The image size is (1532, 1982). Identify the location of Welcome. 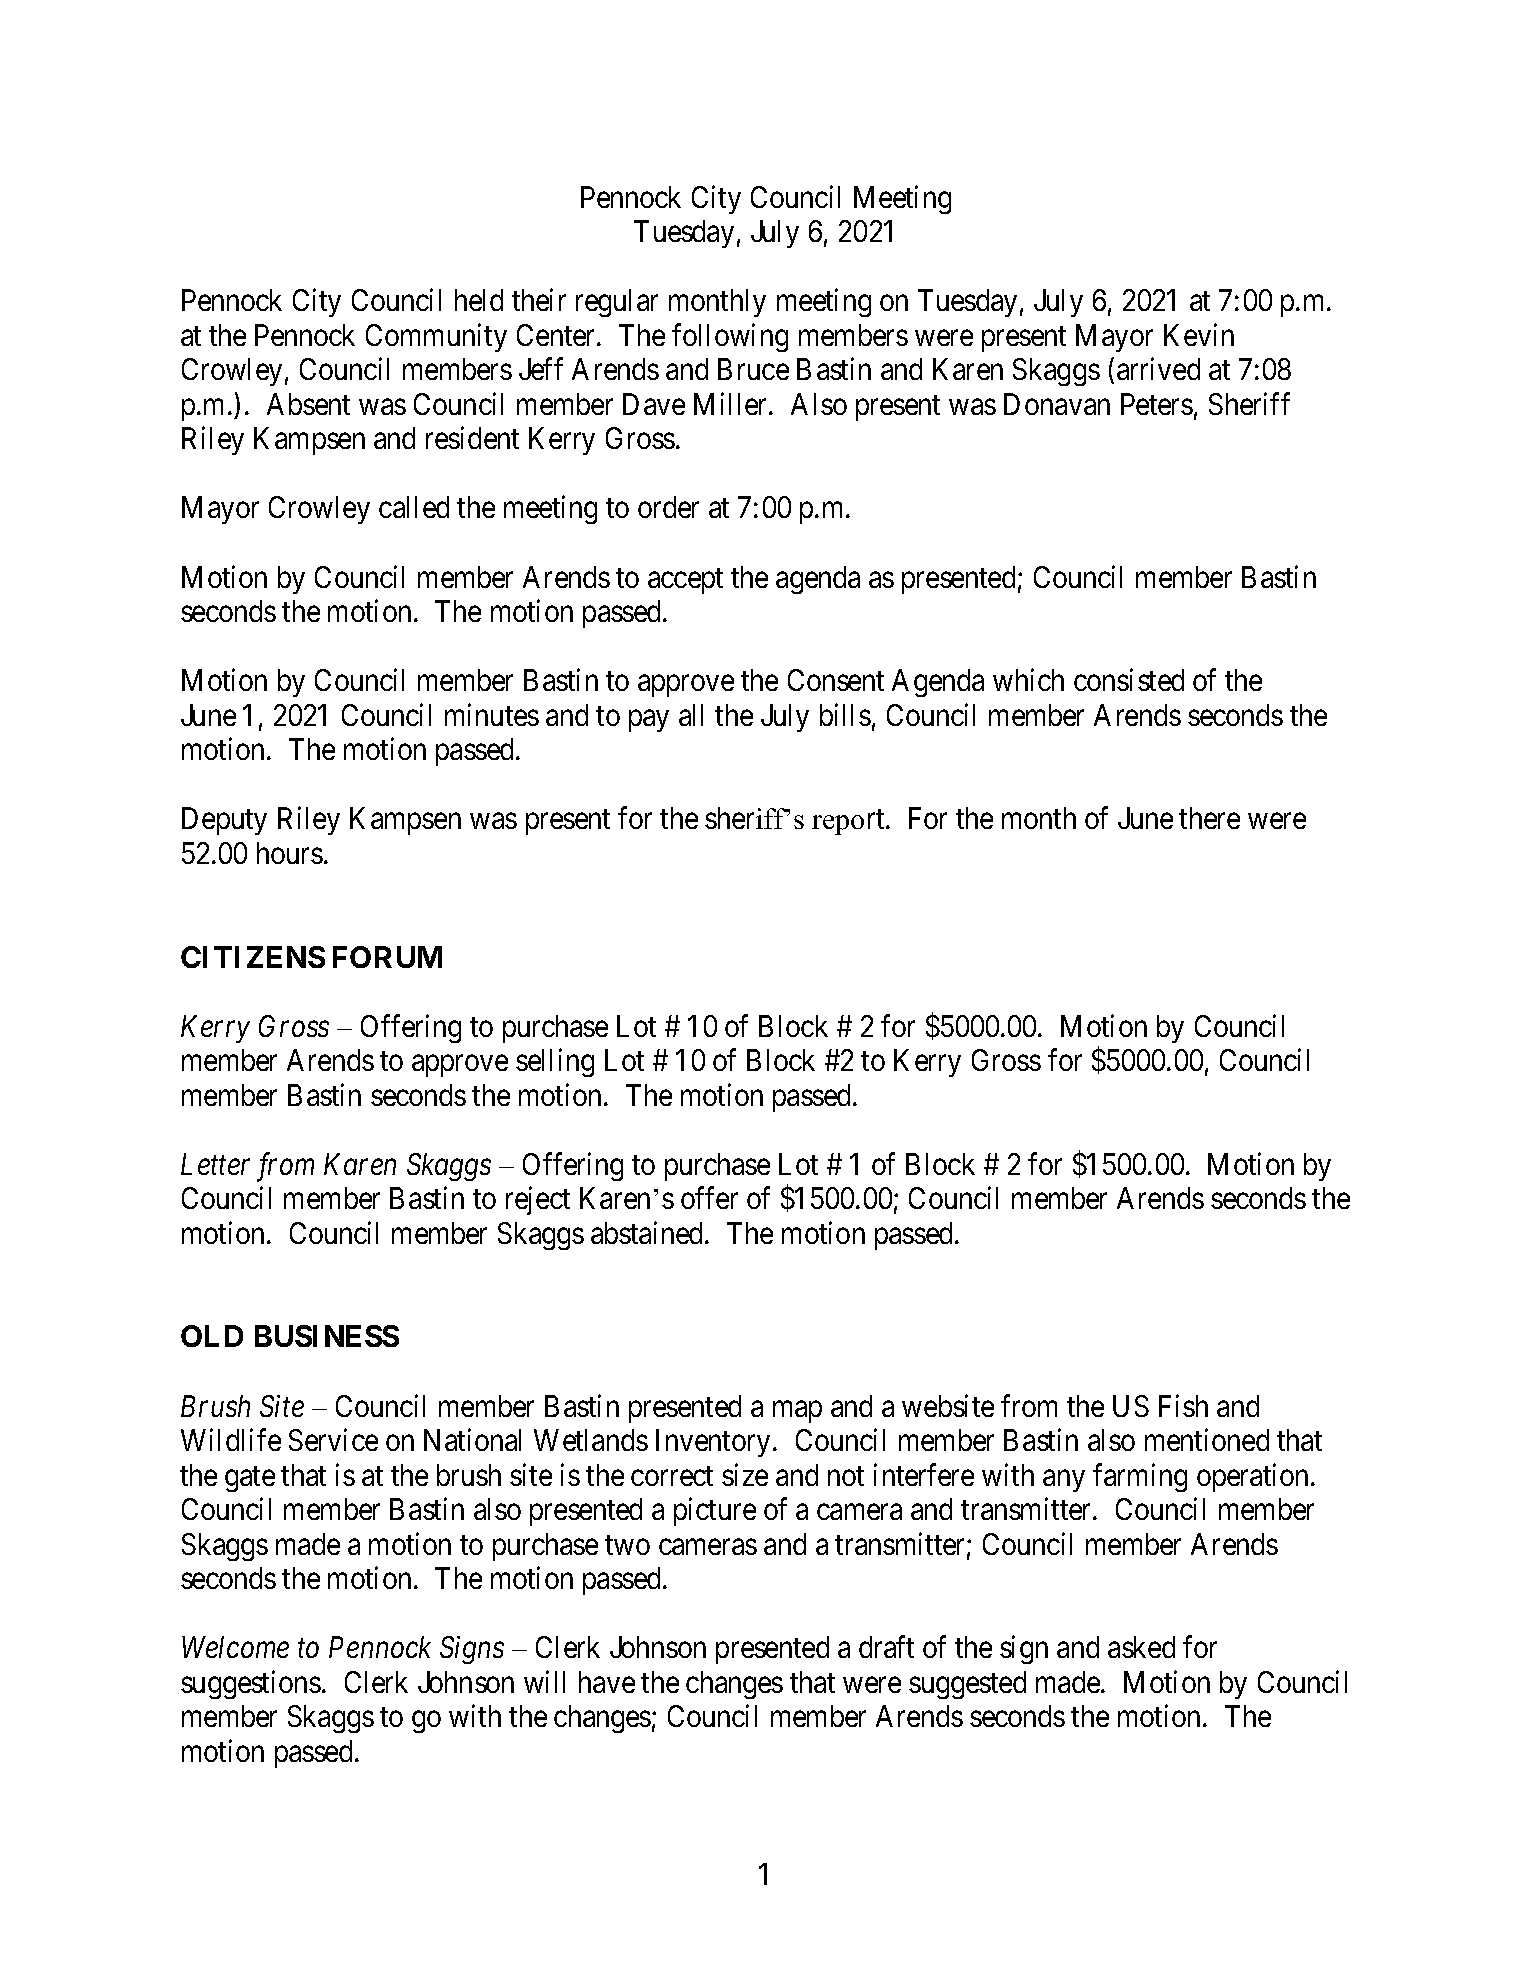
(235, 1647).
